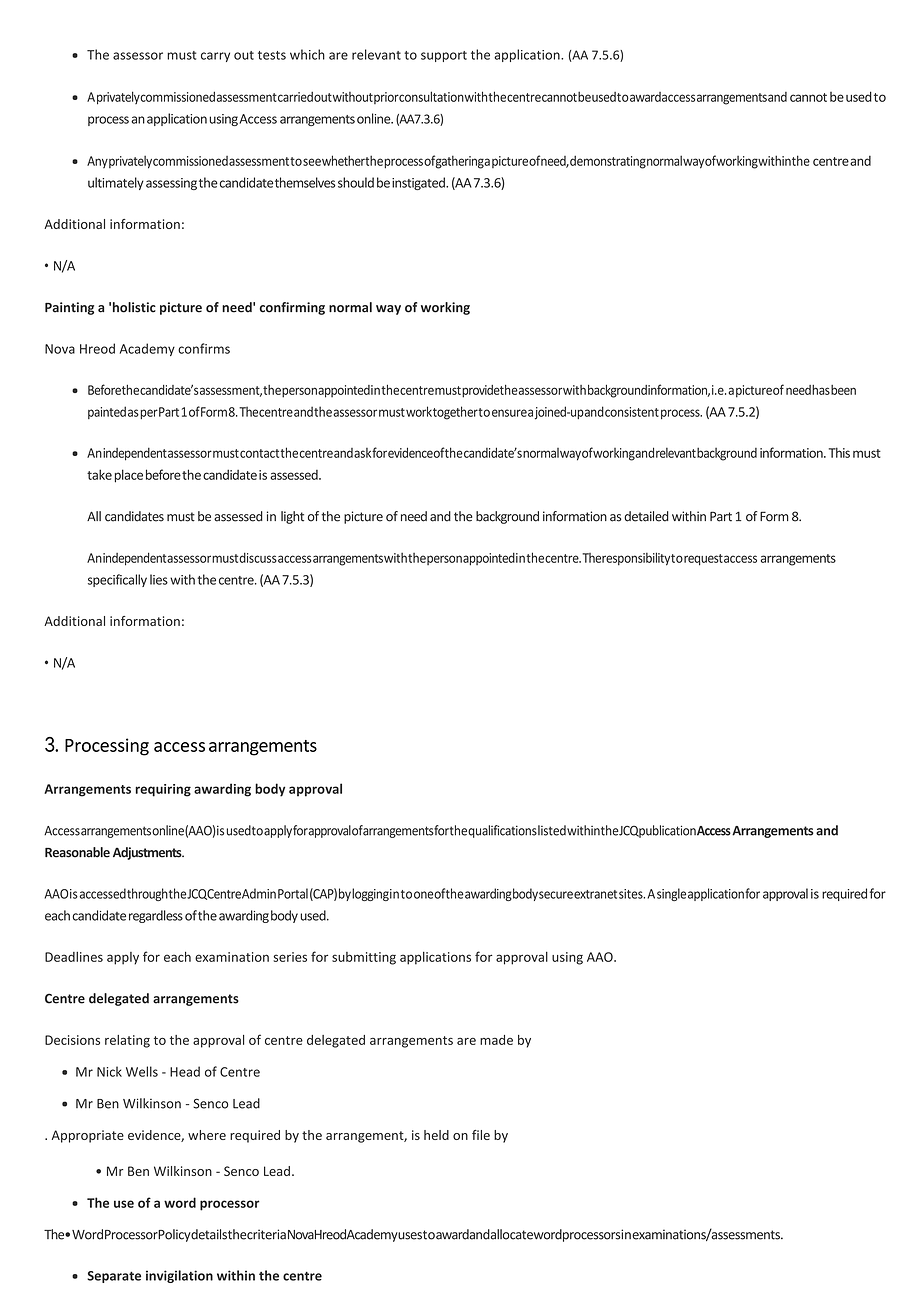 This page has height=1309, width=924. I want to click on support, so click(444, 56).
